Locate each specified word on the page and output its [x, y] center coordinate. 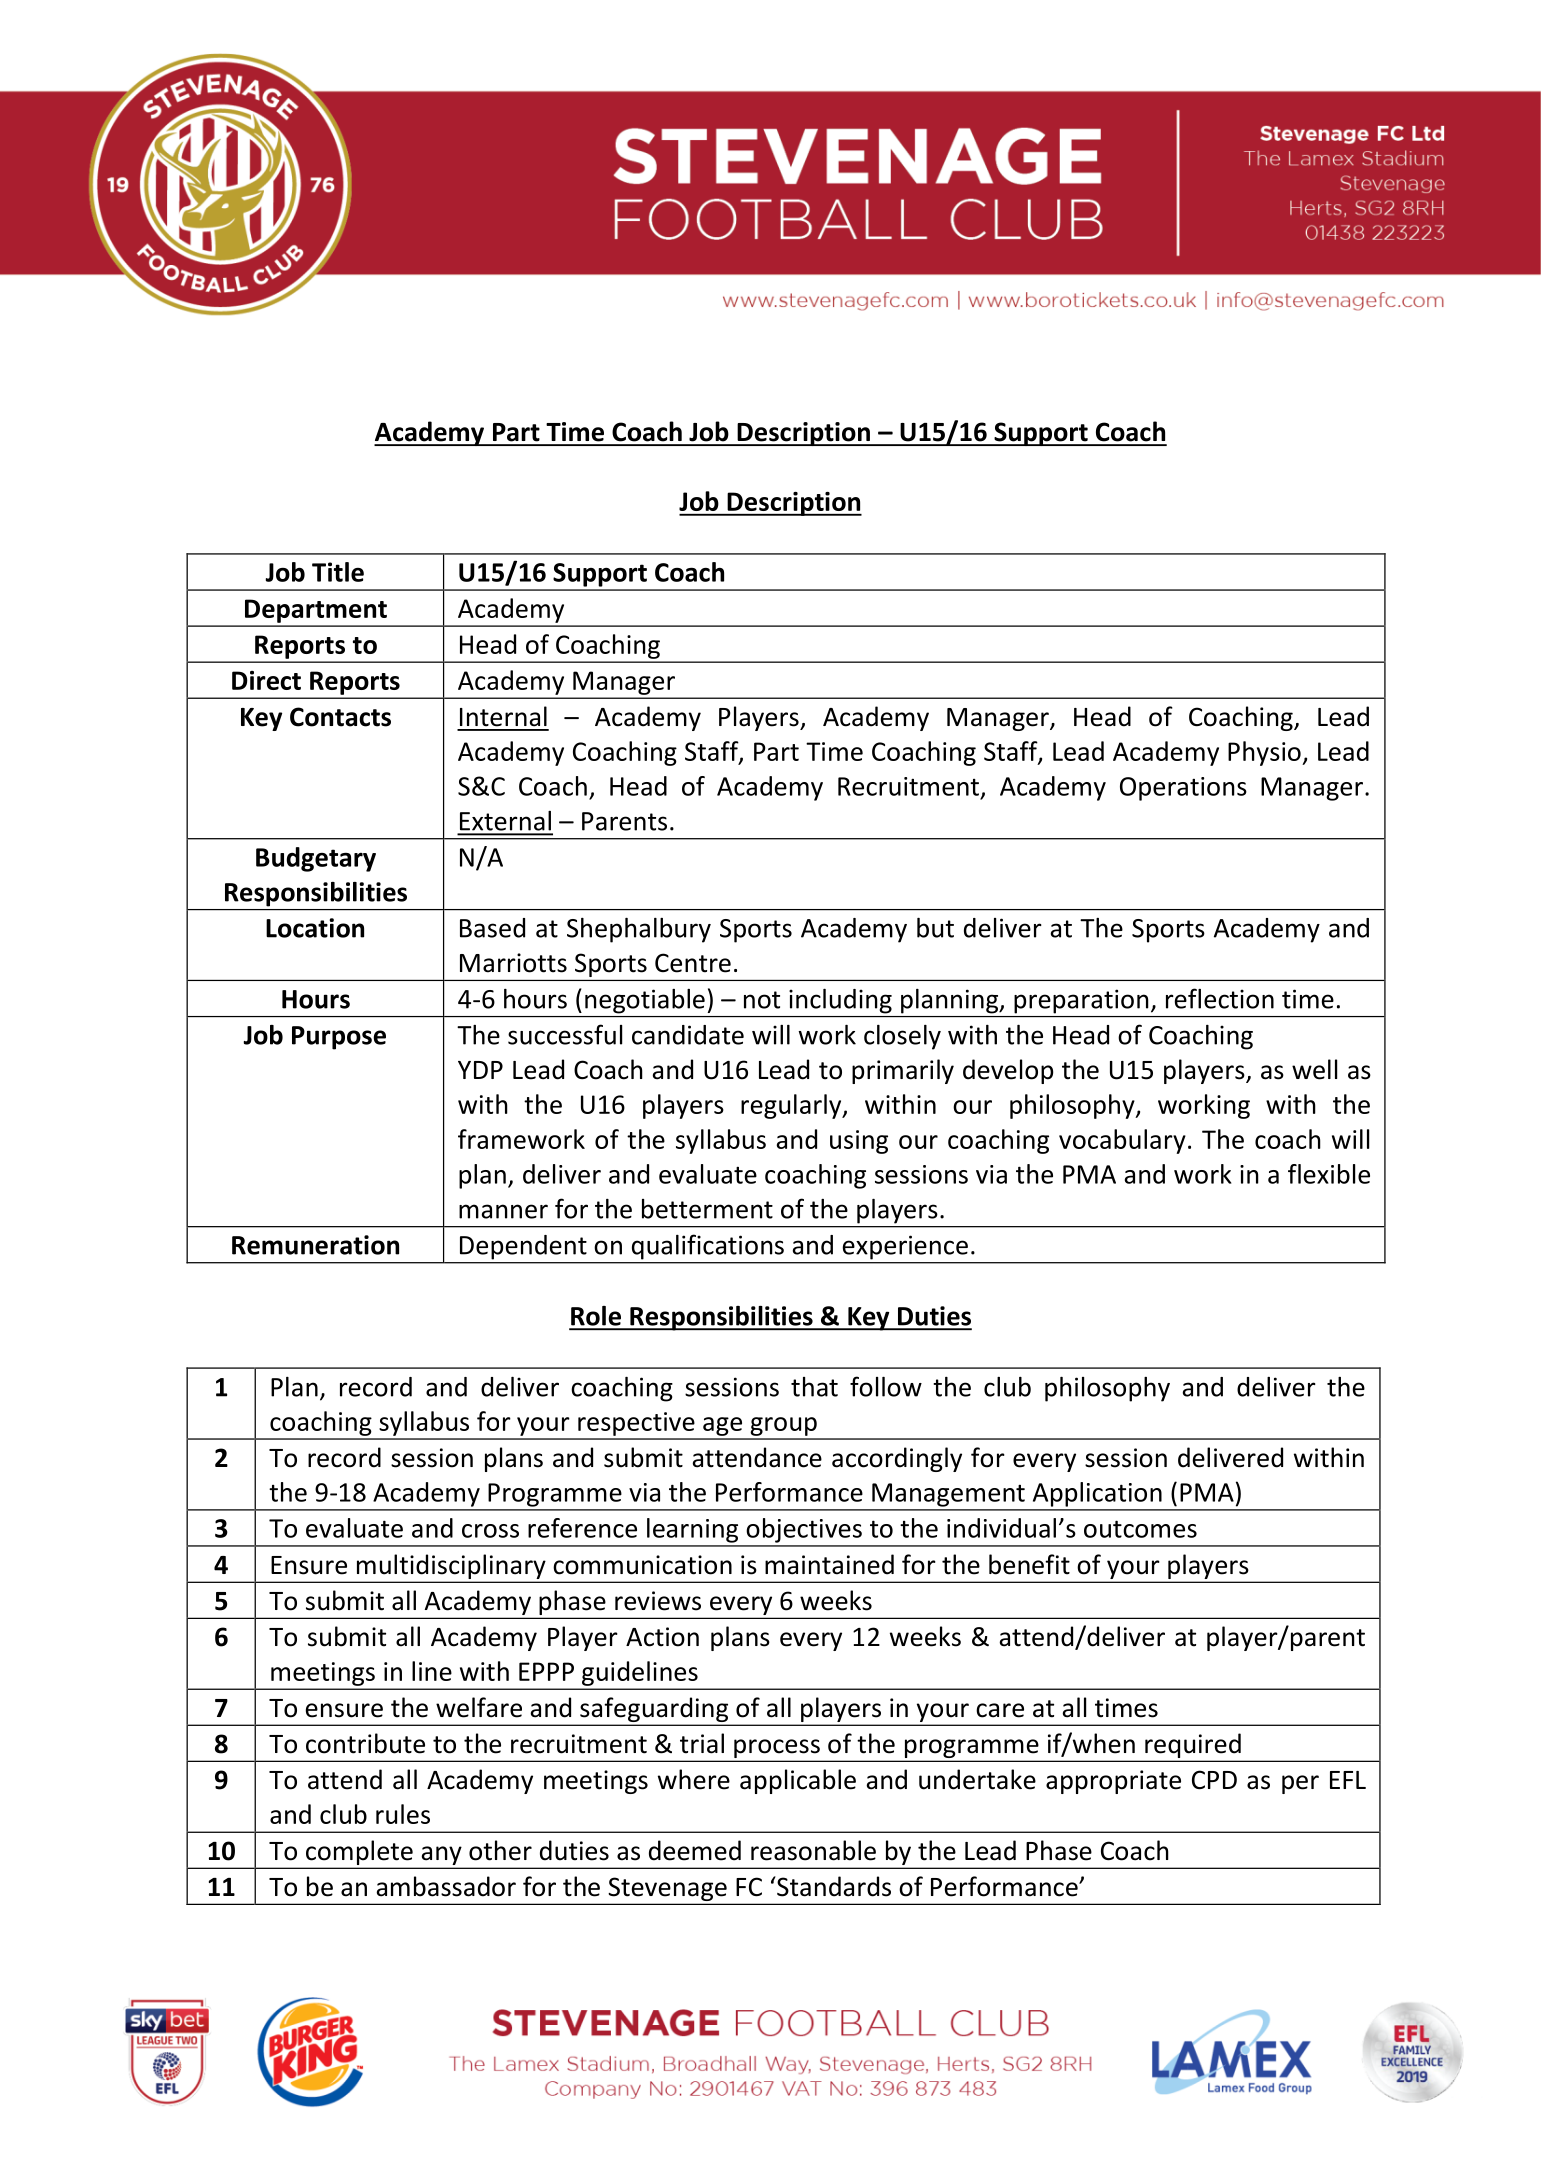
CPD [1214, 1780]
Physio [1265, 753]
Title [338, 572]
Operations [1183, 789]
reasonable [813, 1850]
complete [359, 1852]
